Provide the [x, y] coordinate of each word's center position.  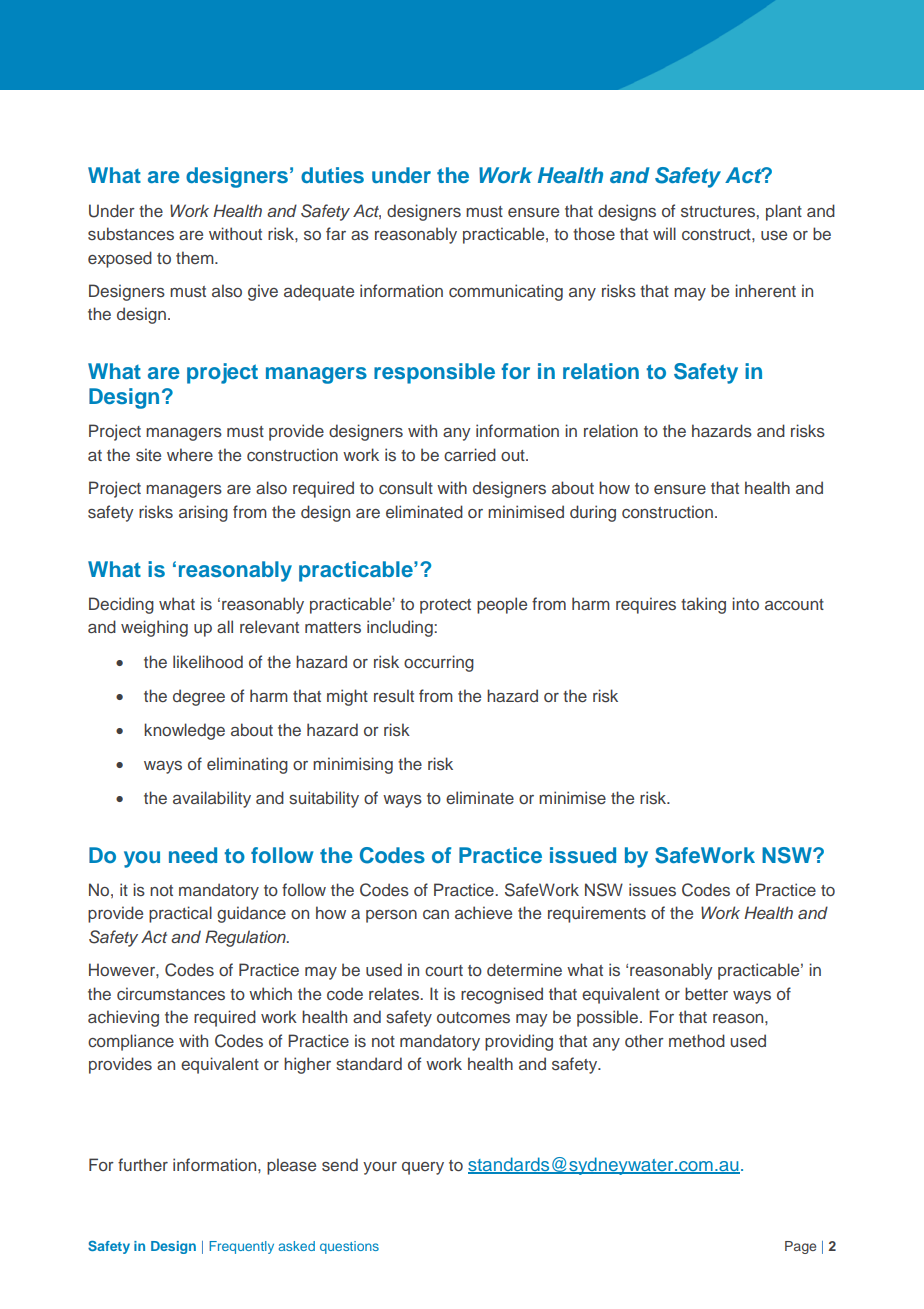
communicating [506, 292]
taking [703, 605]
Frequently [241, 1247]
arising [203, 513]
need [193, 855]
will [664, 233]
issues [652, 890]
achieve [483, 912]
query [423, 1168]
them [196, 257]
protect [445, 606]
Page [800, 1247]
